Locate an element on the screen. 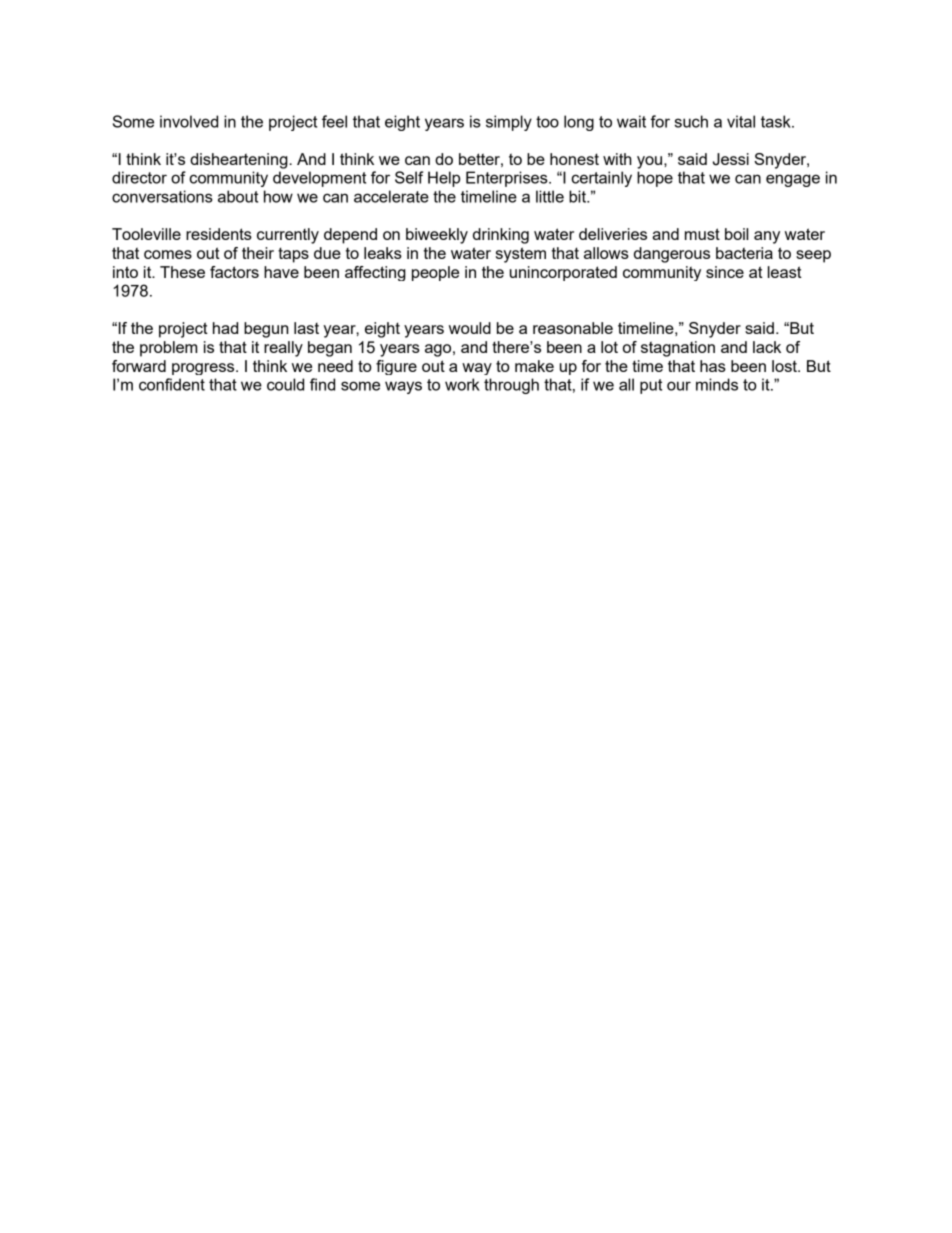  involved is located at coordinates (189, 121).
